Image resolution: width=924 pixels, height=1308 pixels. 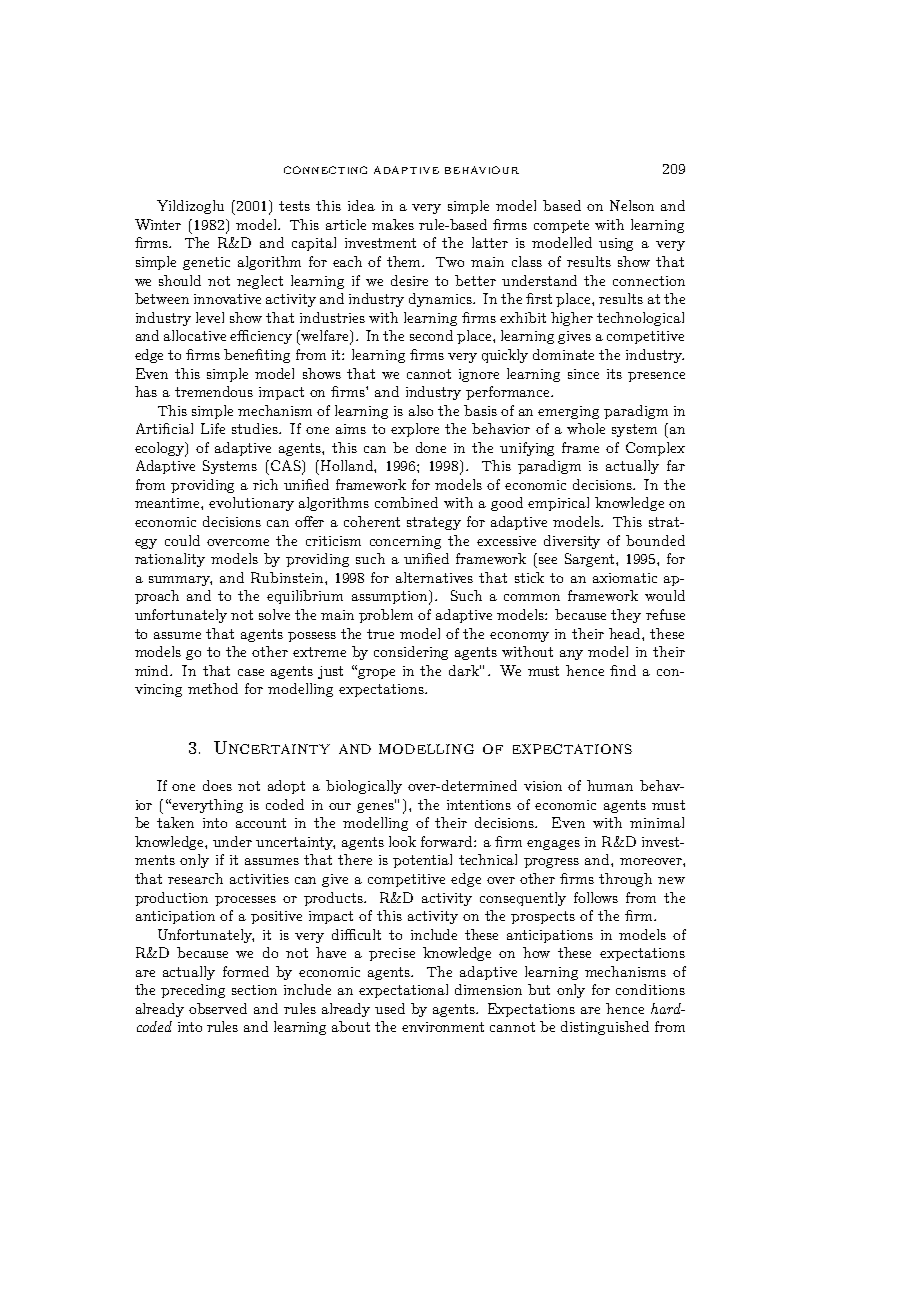 What do you see at coordinates (632, 205) in the image?
I see `Nelson` at bounding box center [632, 205].
